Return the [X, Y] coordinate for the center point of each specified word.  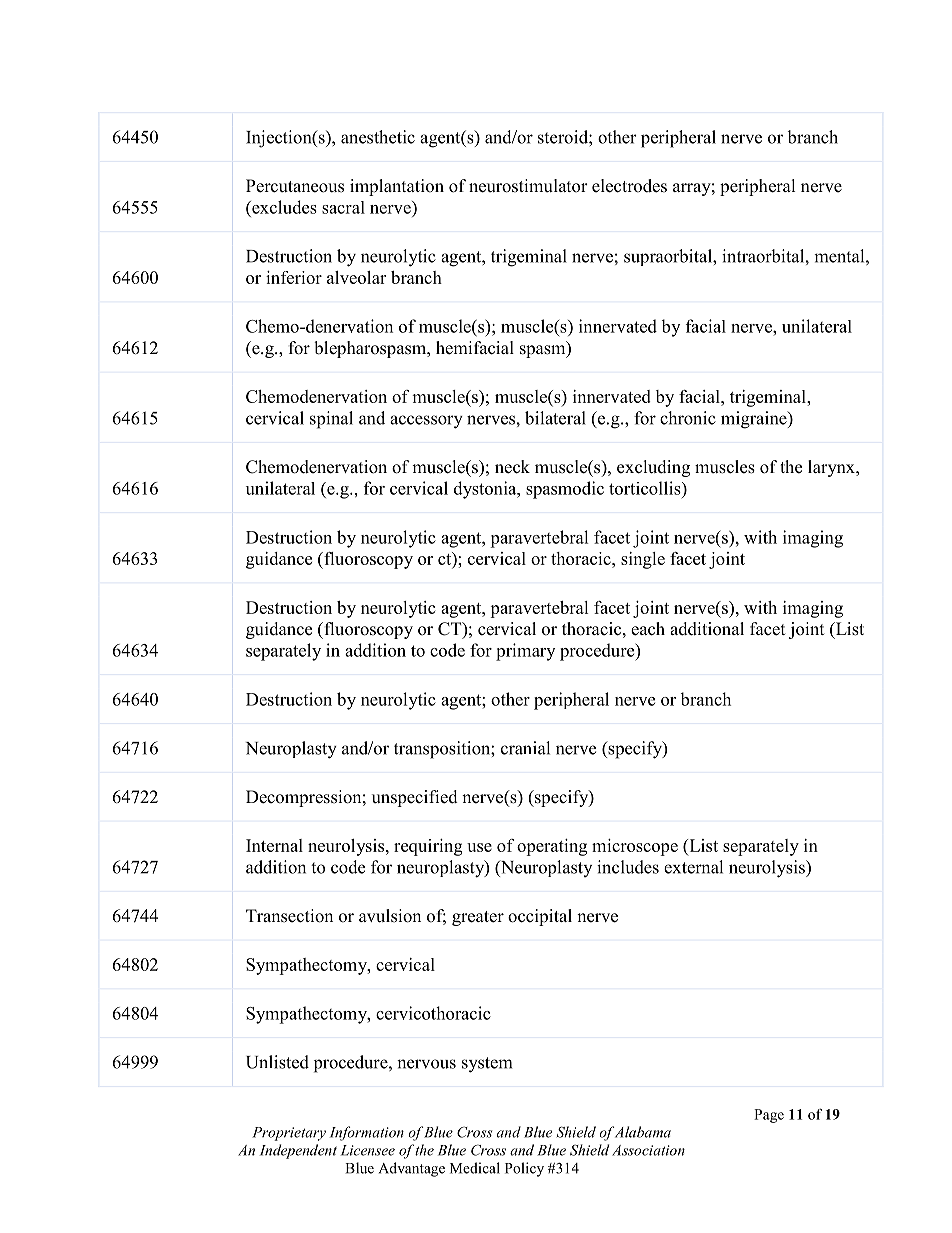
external [693, 867]
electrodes [629, 186]
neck [512, 467]
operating [552, 847]
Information [367, 1133]
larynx [832, 468]
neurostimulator [528, 186]
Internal [274, 845]
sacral [343, 207]
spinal [331, 420]
